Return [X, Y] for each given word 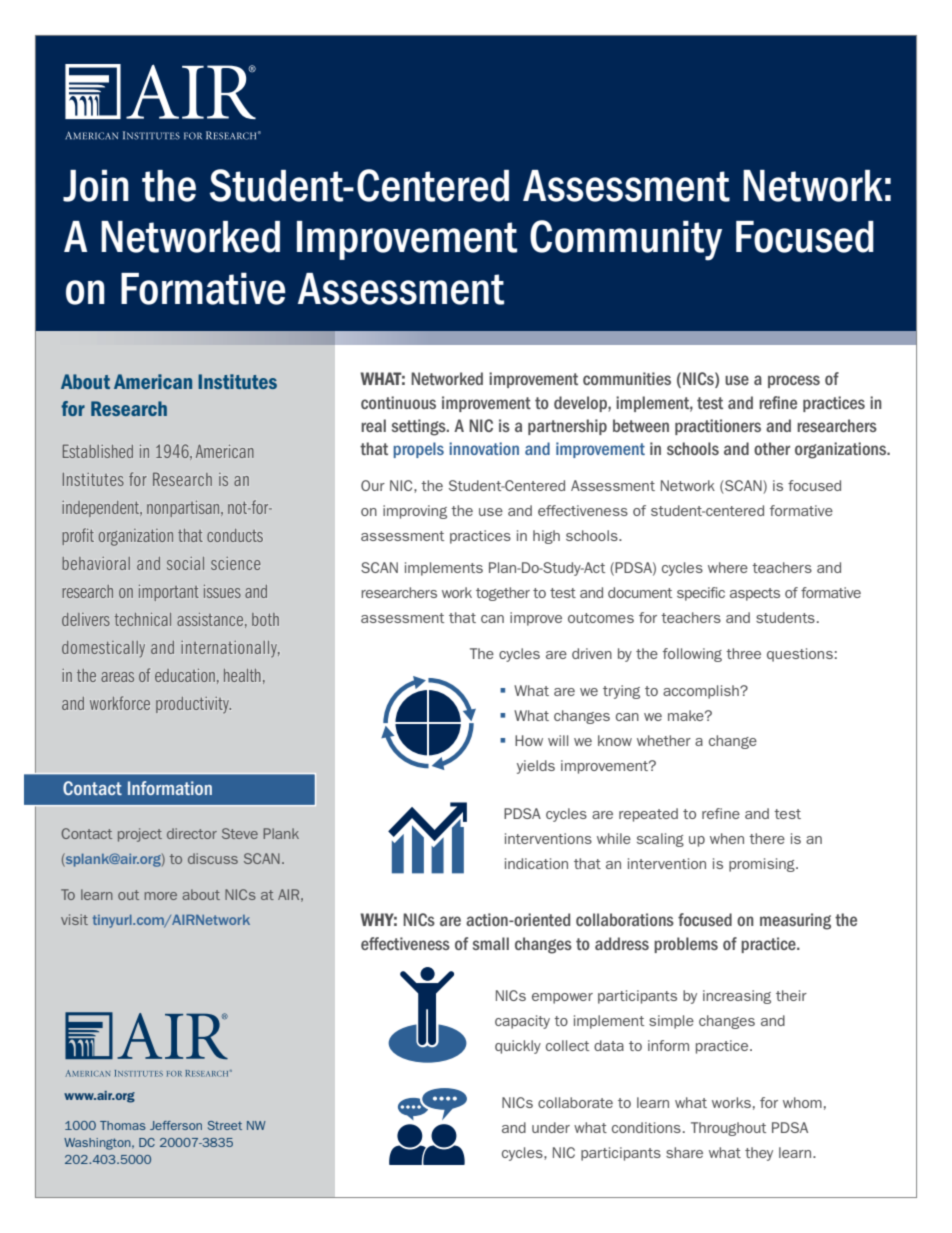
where [728, 567]
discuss [213, 858]
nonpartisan [184, 509]
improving [415, 512]
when [727, 838]
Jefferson [176, 1125]
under [551, 1127]
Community [626, 240]
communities [627, 378]
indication [536, 863]
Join [96, 185]
